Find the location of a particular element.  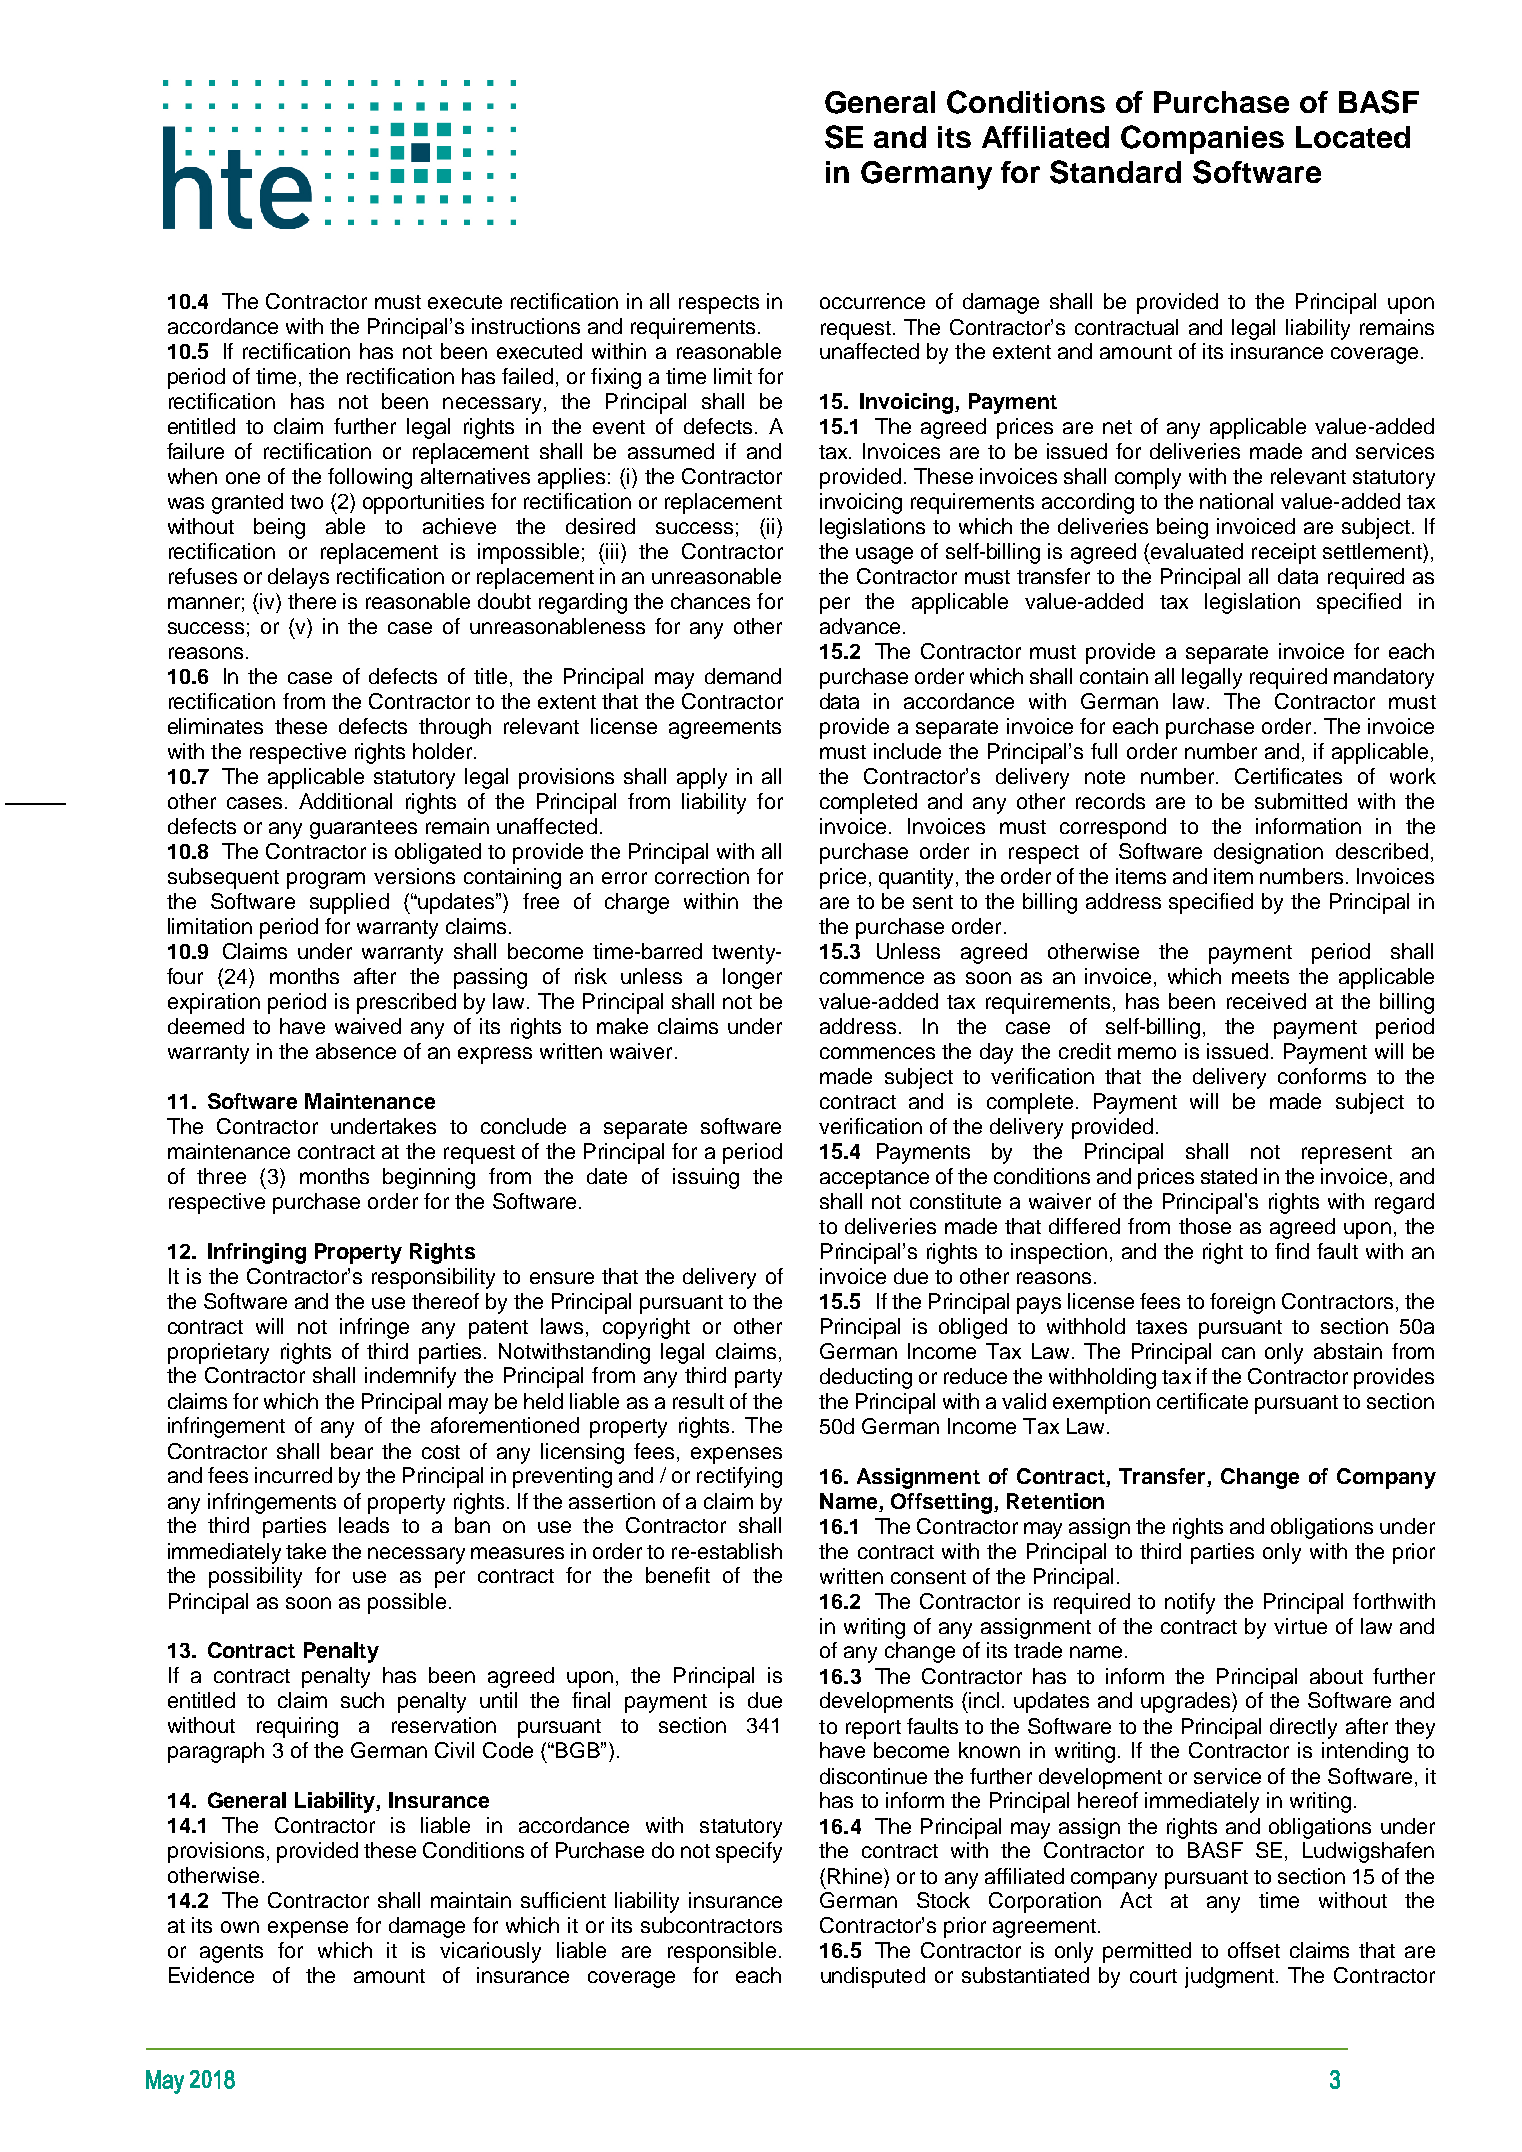

indemnify is located at coordinates (410, 1377).
